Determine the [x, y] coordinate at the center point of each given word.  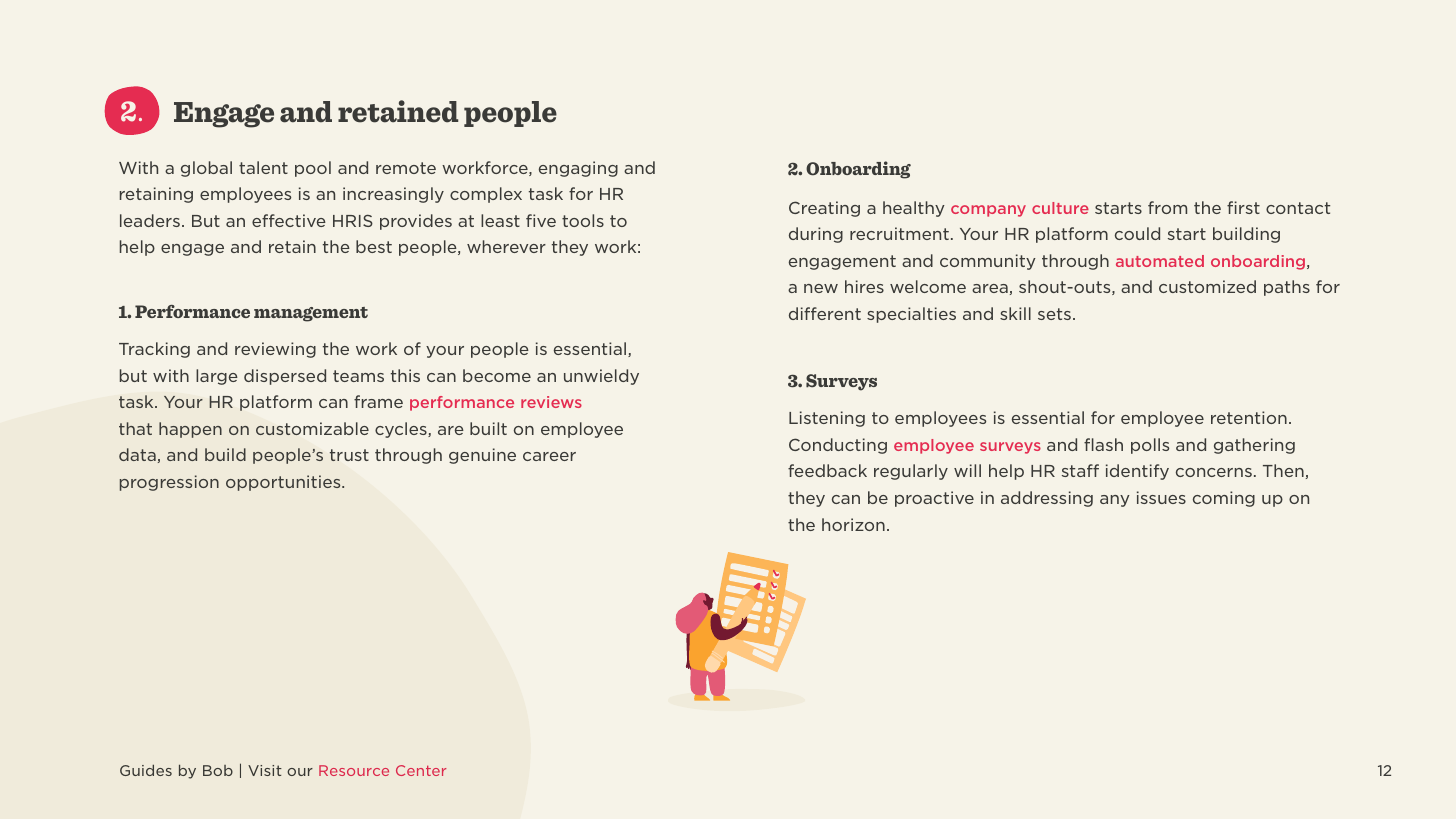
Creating [824, 209]
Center [421, 770]
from [1167, 207]
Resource [354, 770]
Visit [265, 770]
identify [1137, 472]
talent [263, 167]
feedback [827, 470]
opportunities [284, 483]
